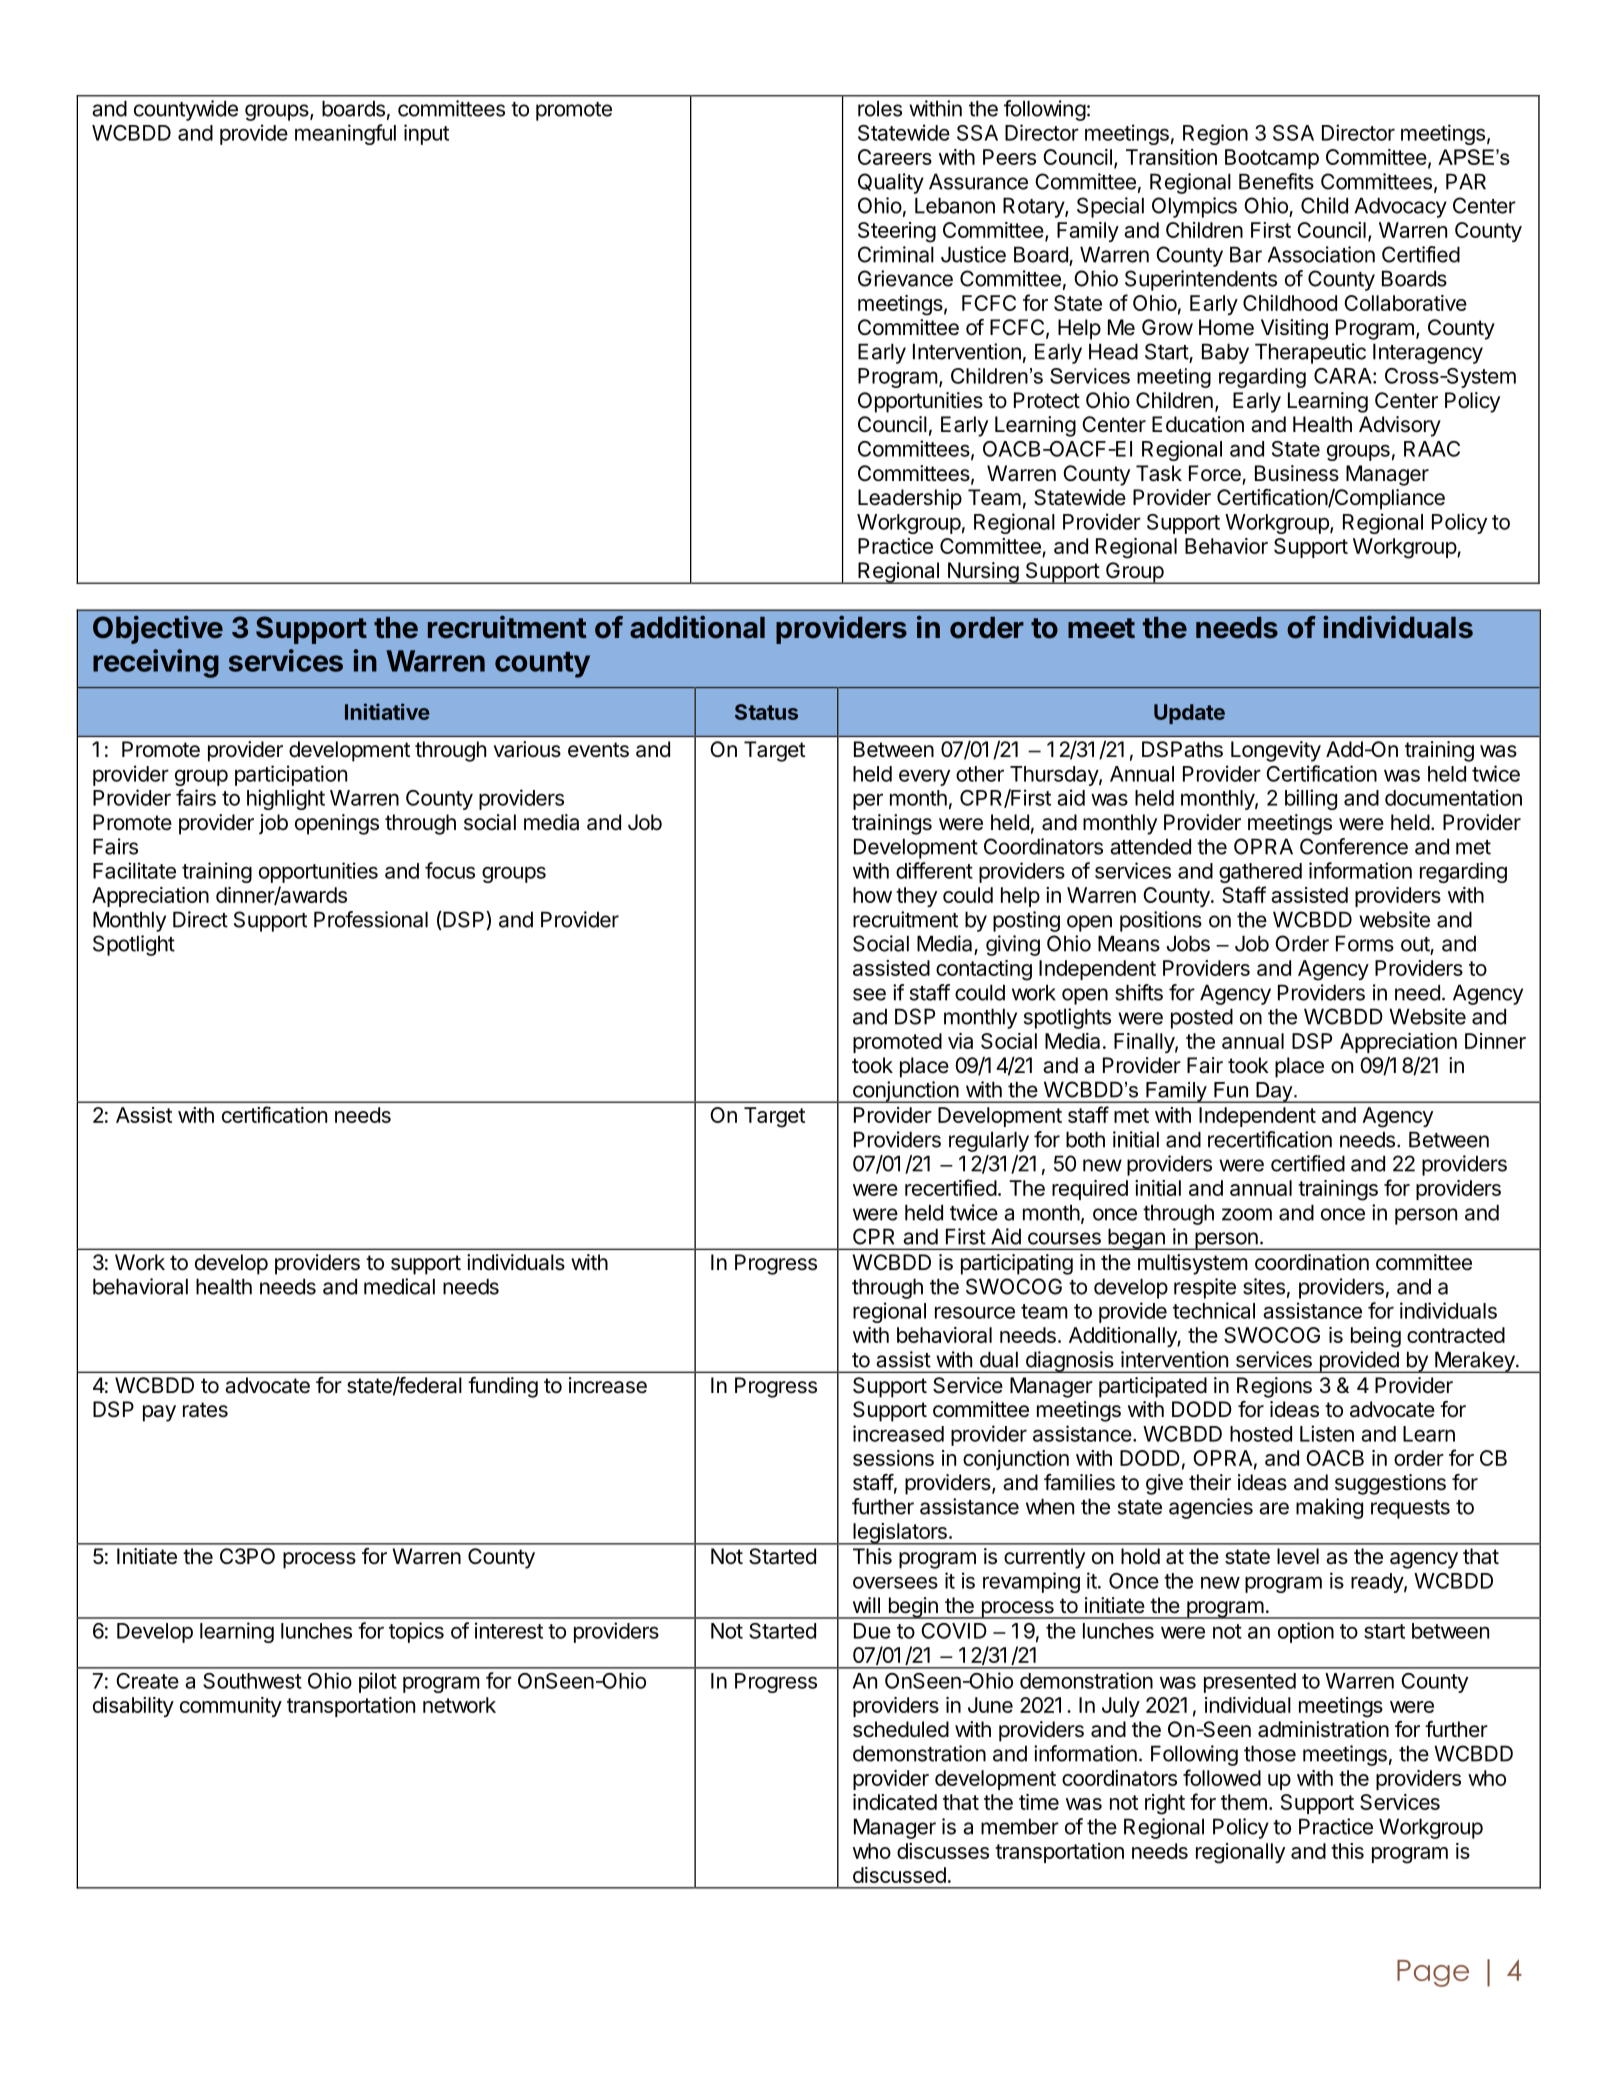 Image resolution: width=1617 pixels, height=2092 pixels. What do you see at coordinates (1264, 1286) in the screenshot?
I see `sites` at bounding box center [1264, 1286].
